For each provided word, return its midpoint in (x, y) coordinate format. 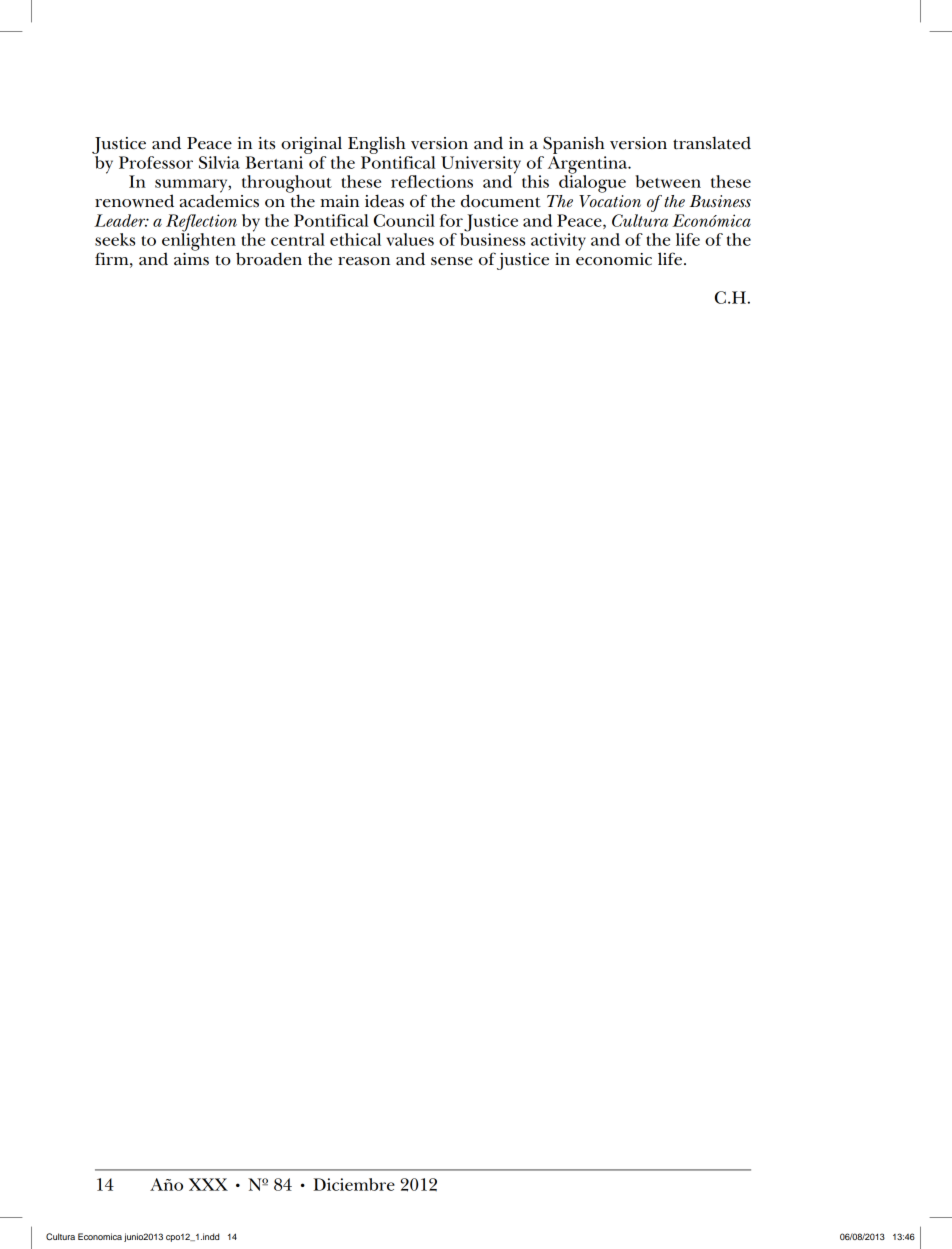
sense (452, 261)
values (410, 239)
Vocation (610, 201)
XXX (208, 1184)
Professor (156, 162)
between (668, 181)
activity (558, 242)
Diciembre (354, 1184)
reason (364, 261)
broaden (269, 259)
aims (191, 257)
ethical (355, 239)
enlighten (199, 242)
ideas (384, 201)
